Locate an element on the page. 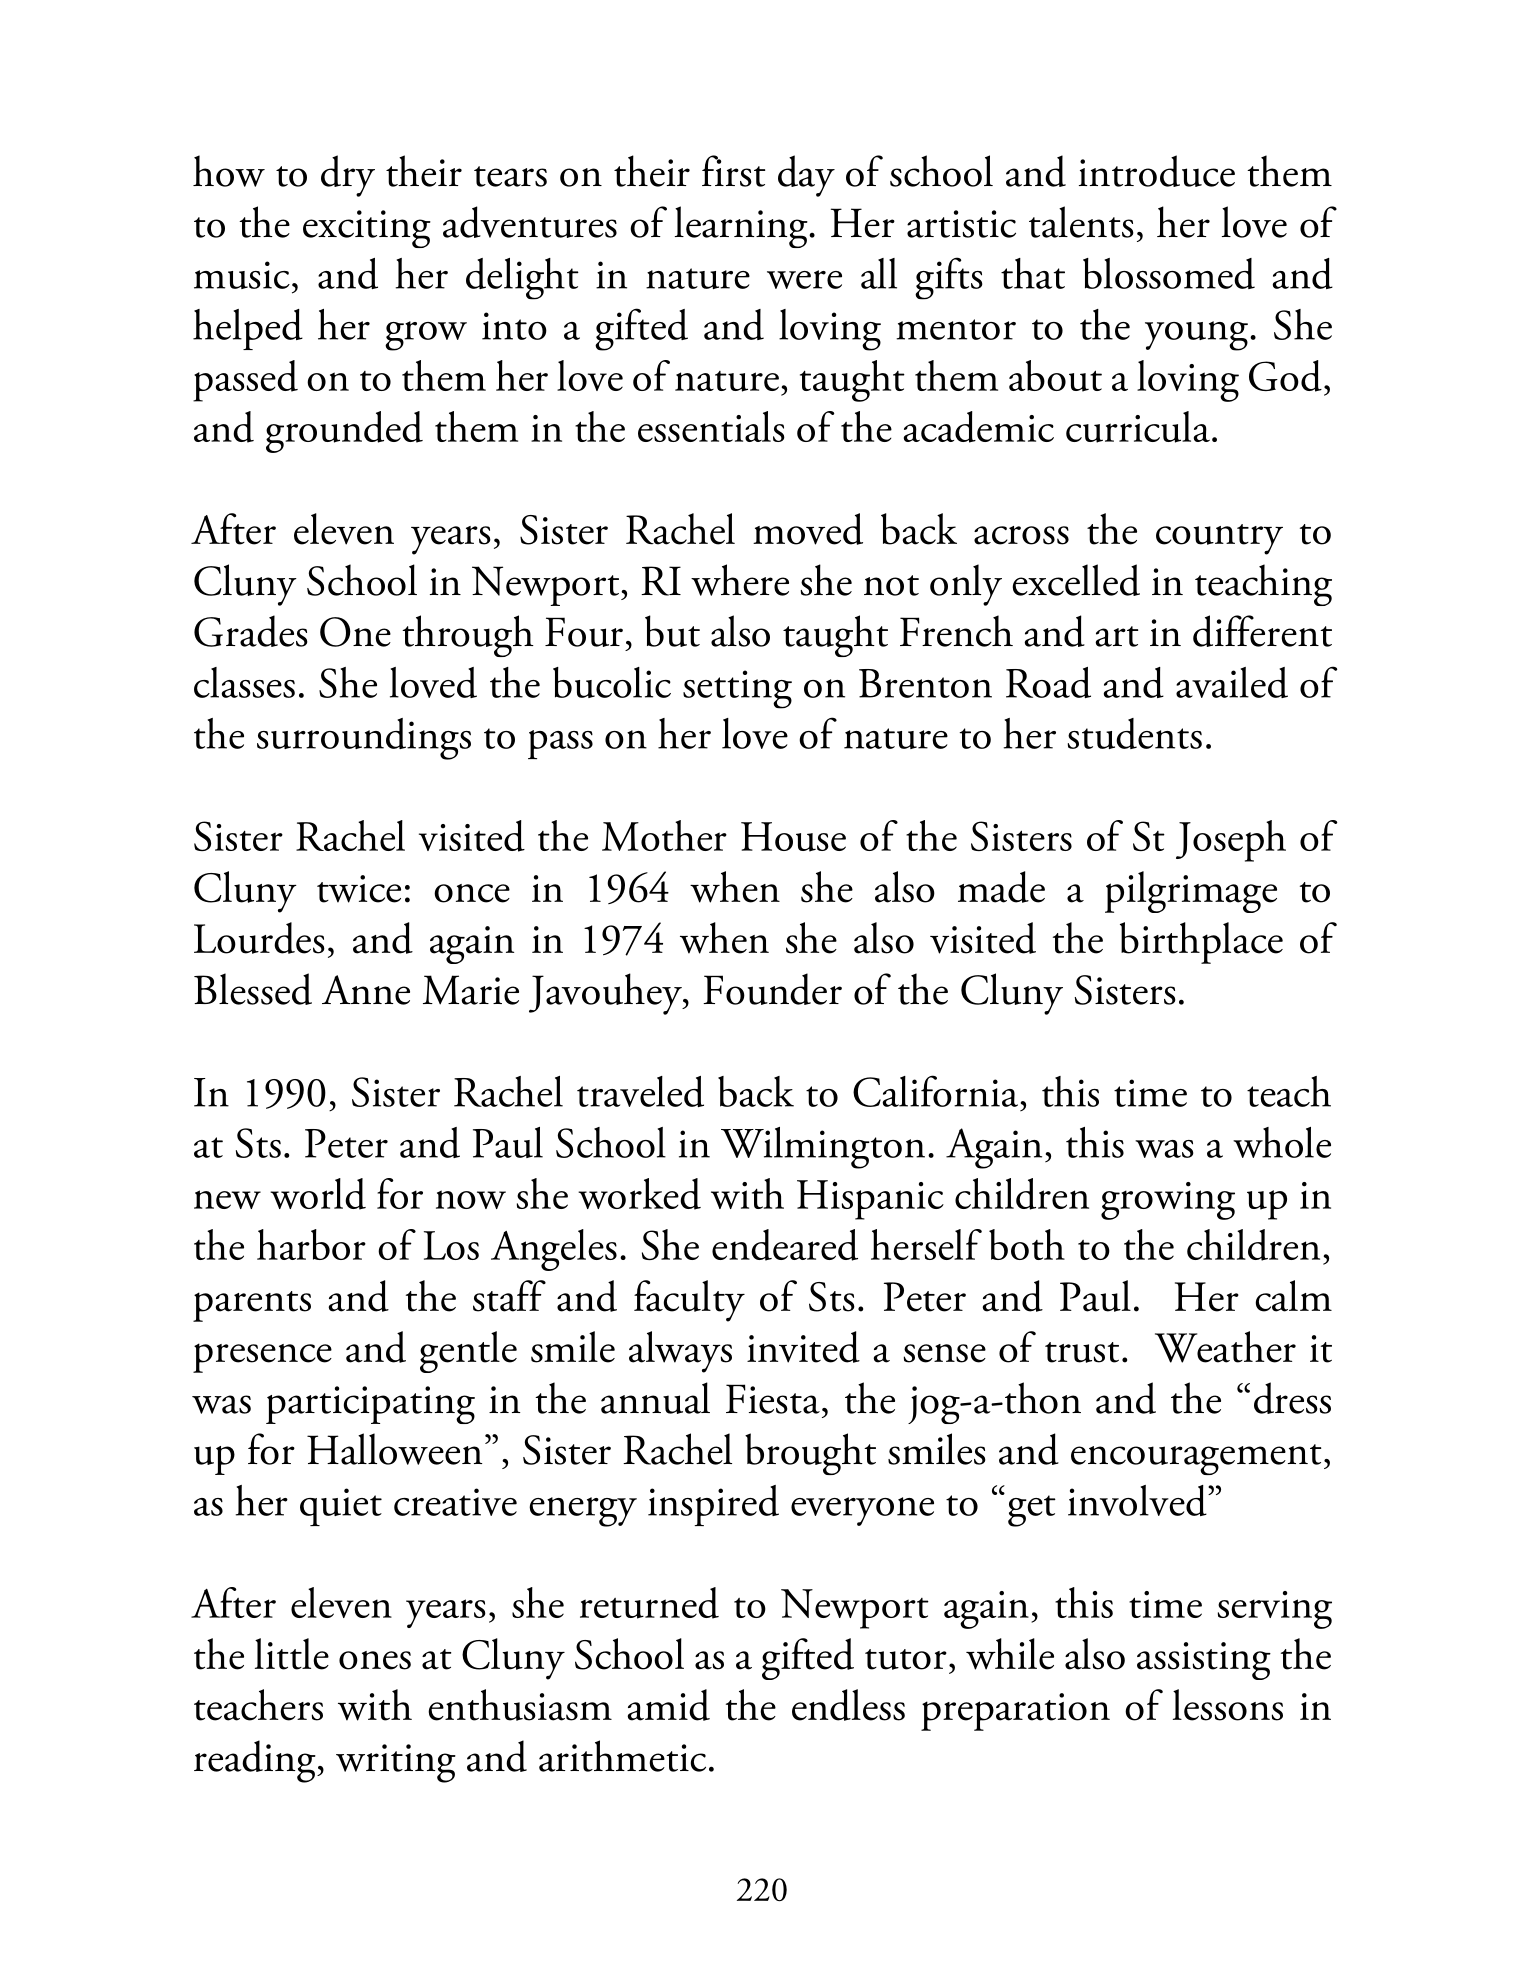 This document has height=1985, width=1534. endless is located at coordinates (848, 1705).
